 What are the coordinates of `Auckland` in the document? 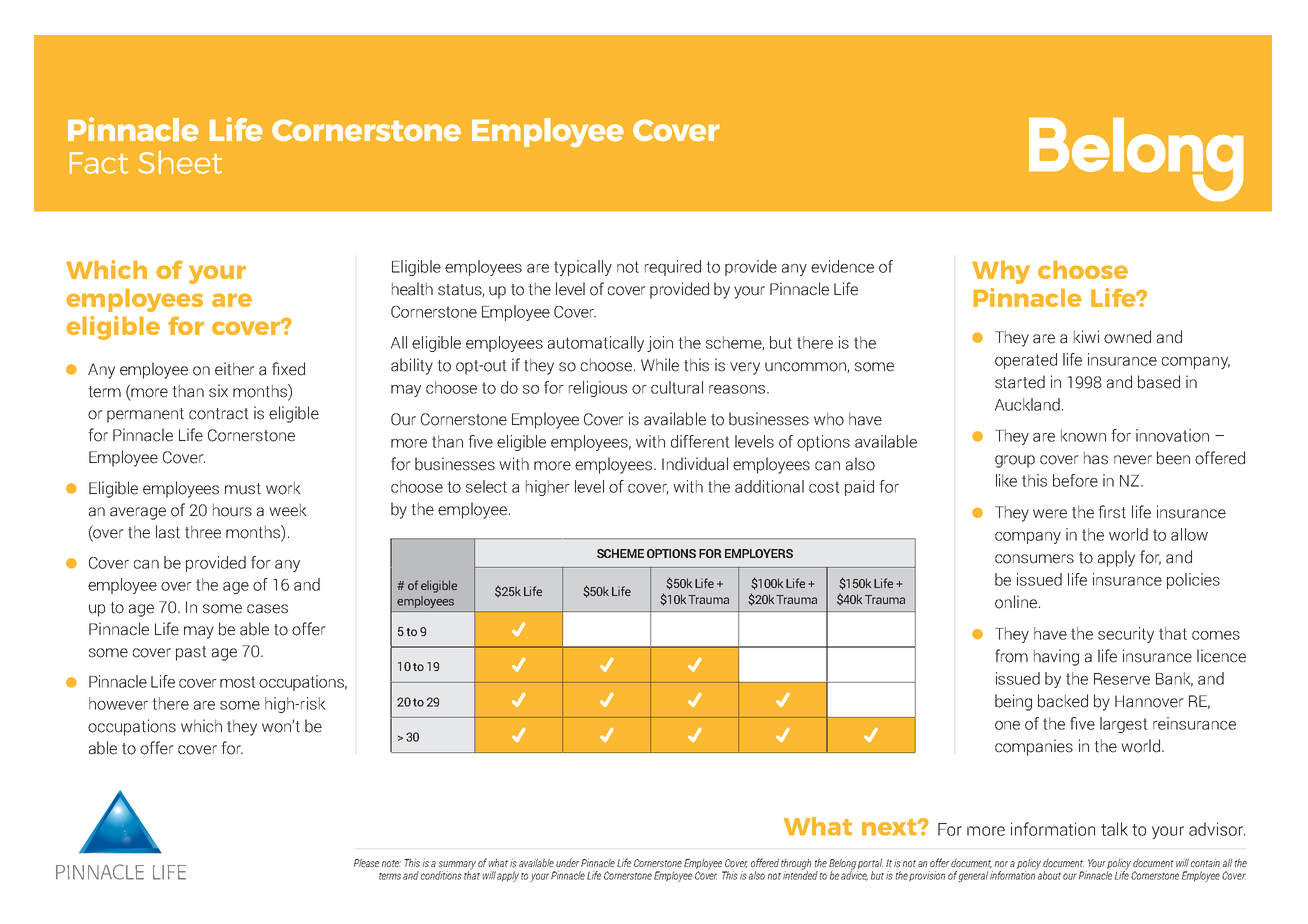 It's located at (1027, 404).
